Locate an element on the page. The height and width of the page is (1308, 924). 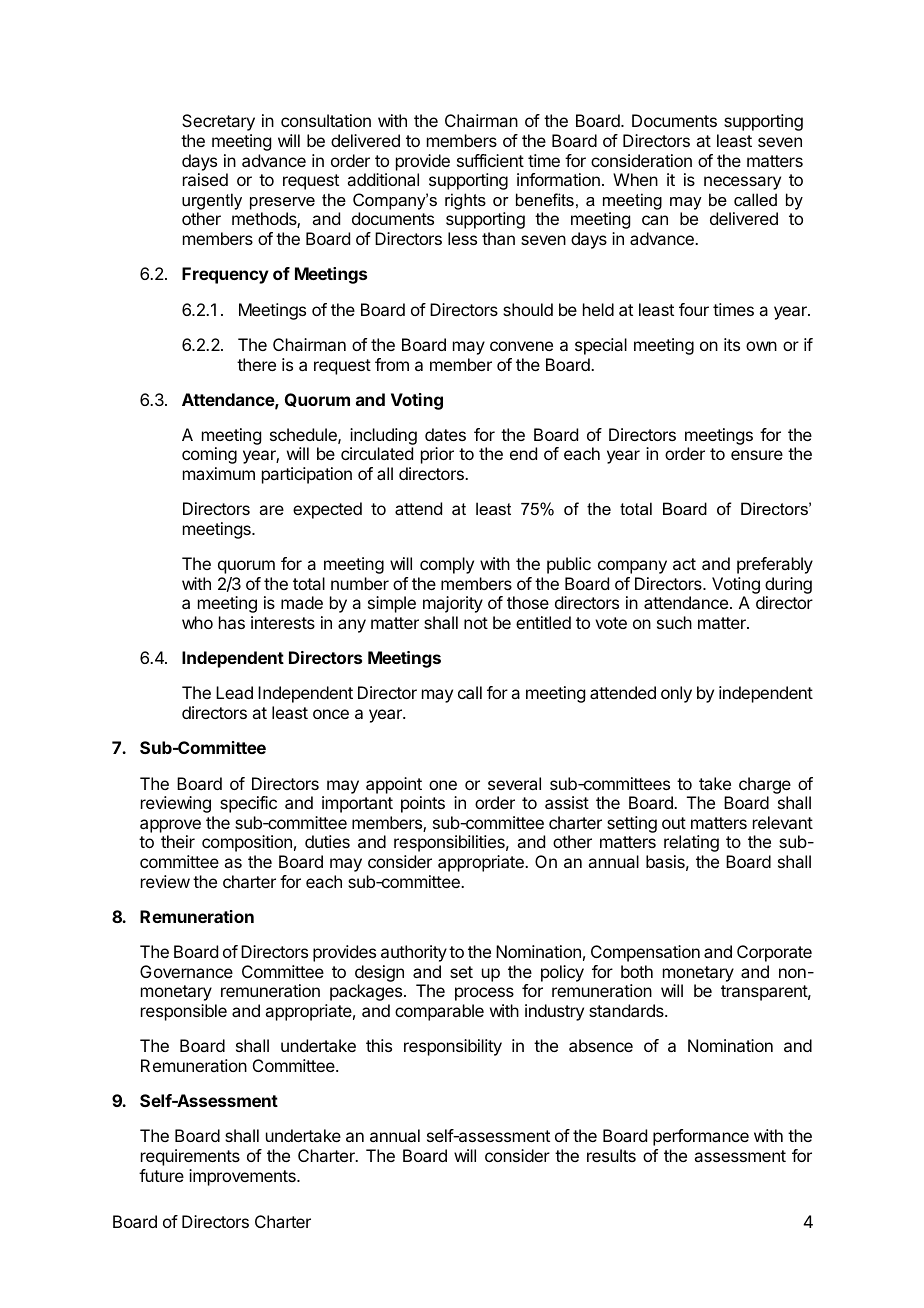
sufficient is located at coordinates (490, 160).
